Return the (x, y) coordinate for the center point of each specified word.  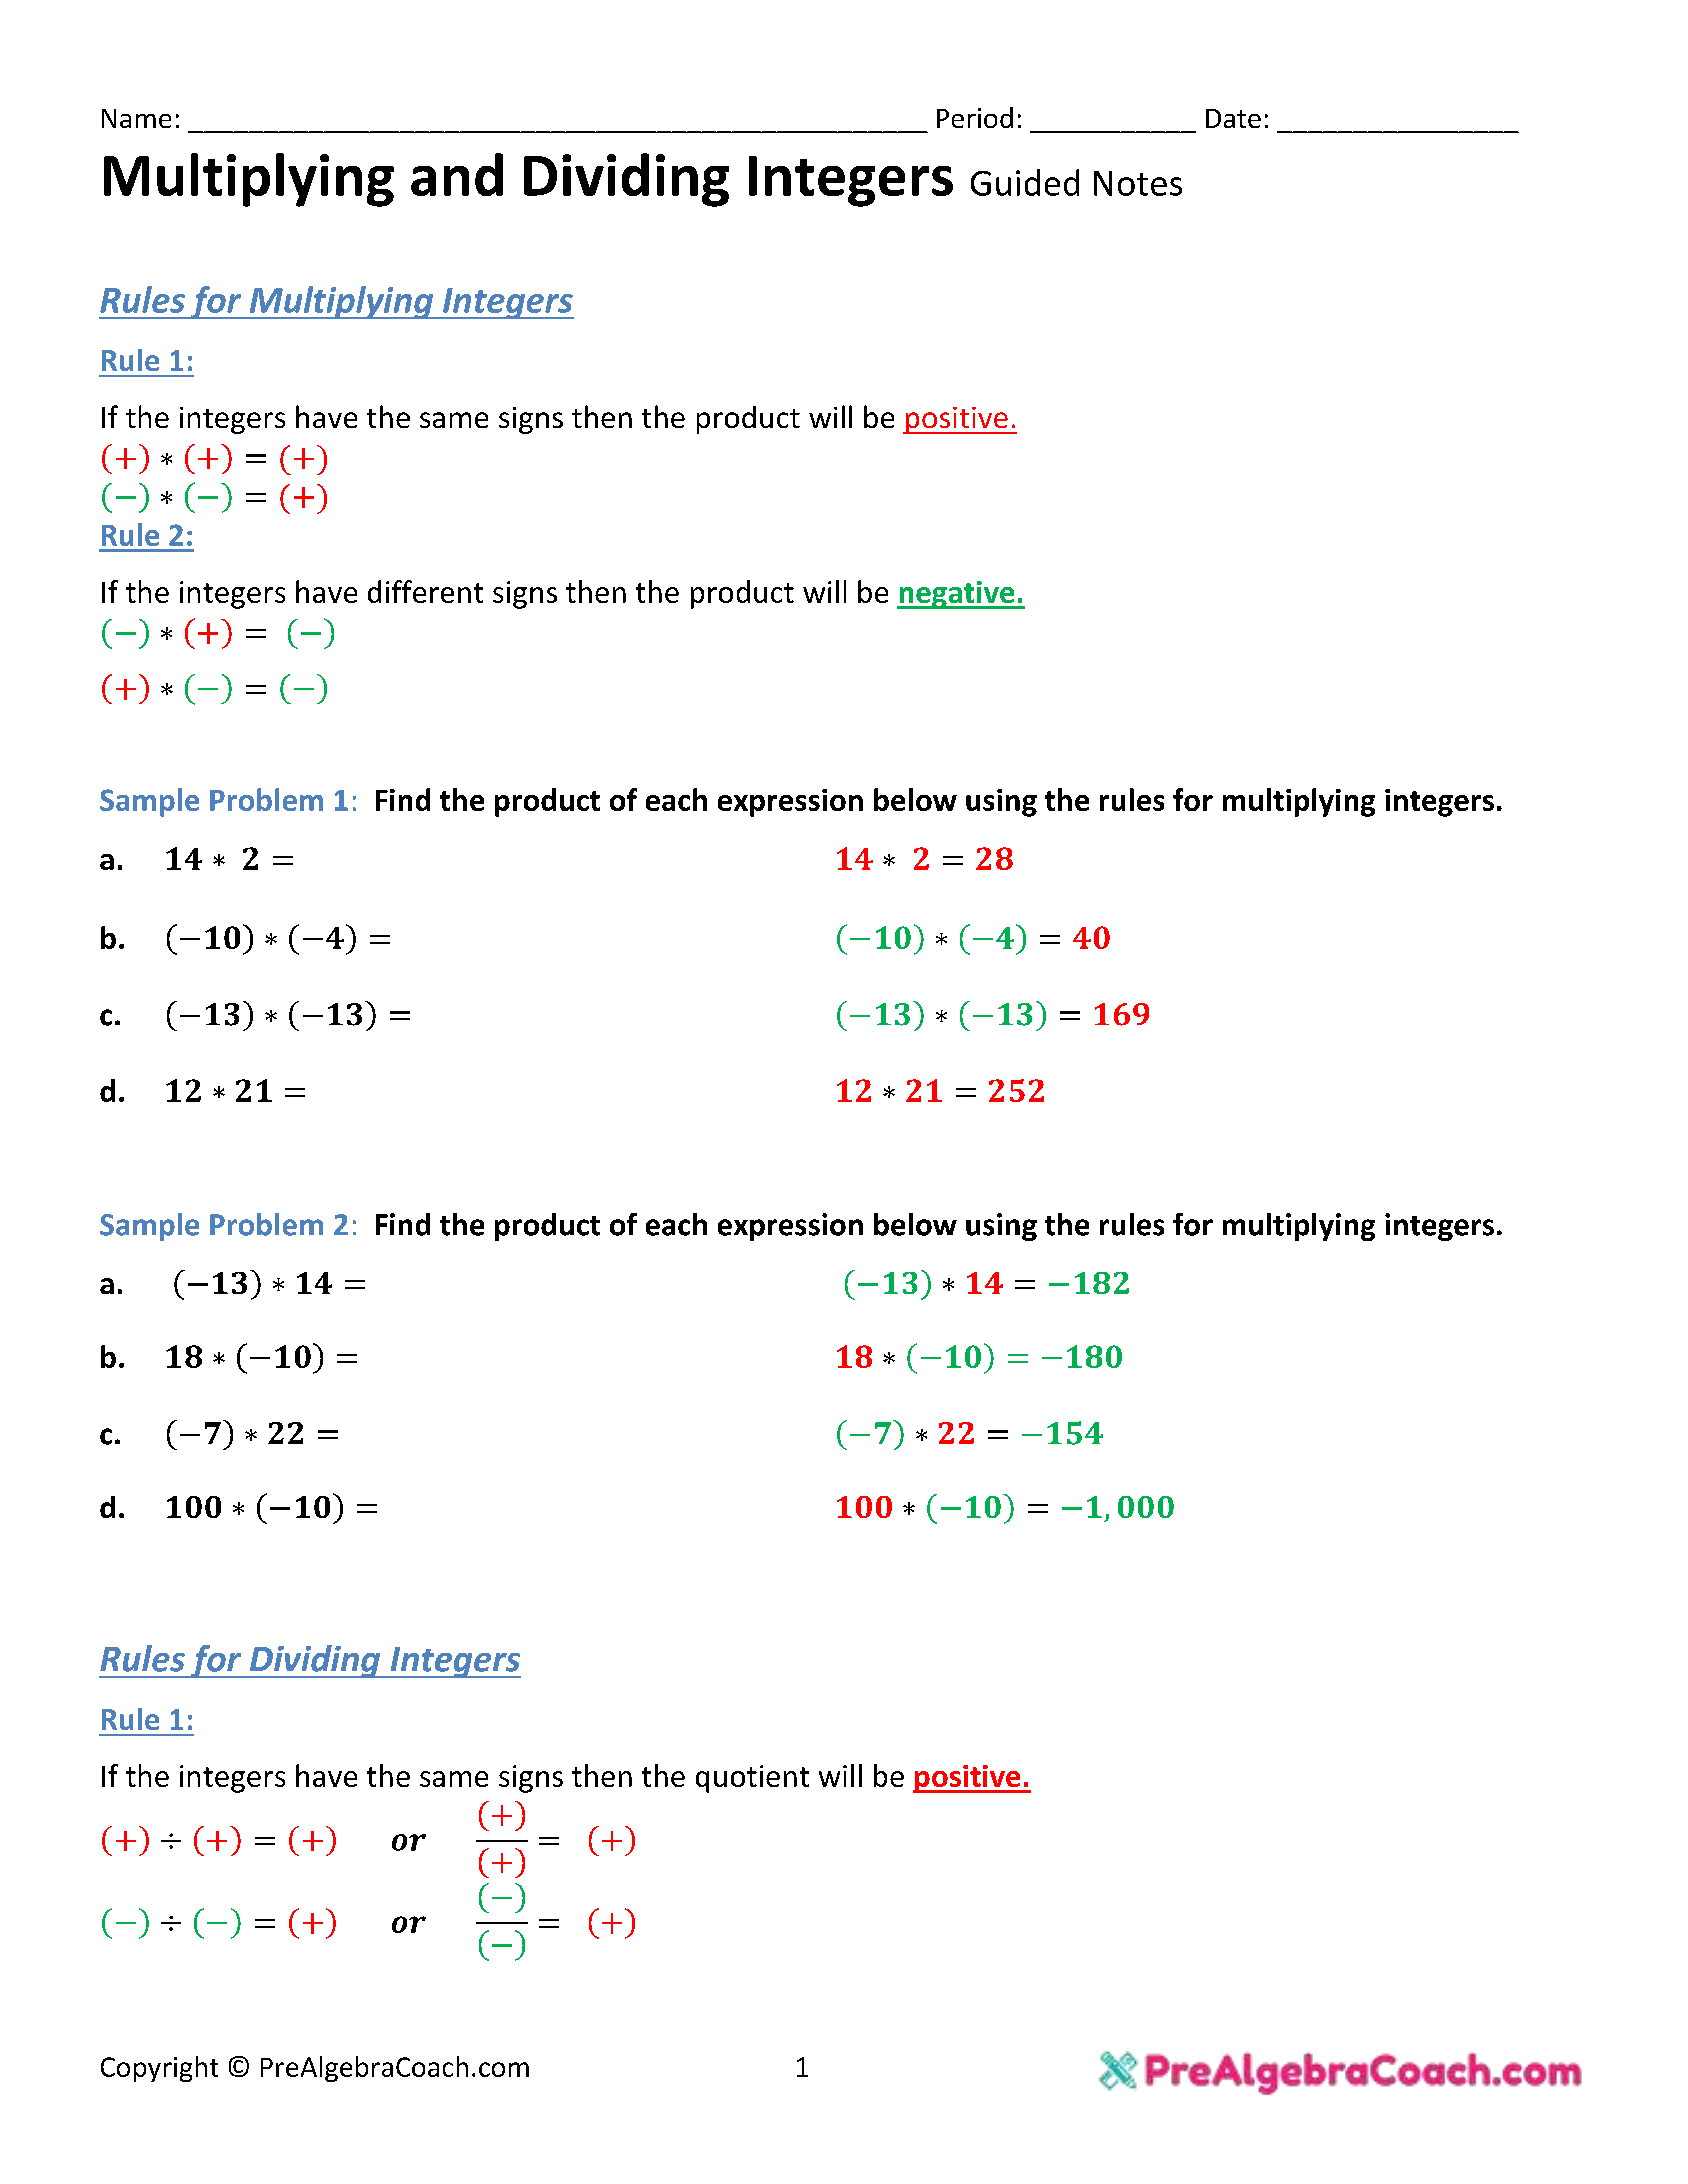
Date (1233, 118)
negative (957, 595)
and (457, 174)
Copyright (159, 2069)
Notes (1138, 183)
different (425, 591)
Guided (1025, 182)
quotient (752, 1779)
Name (136, 118)
